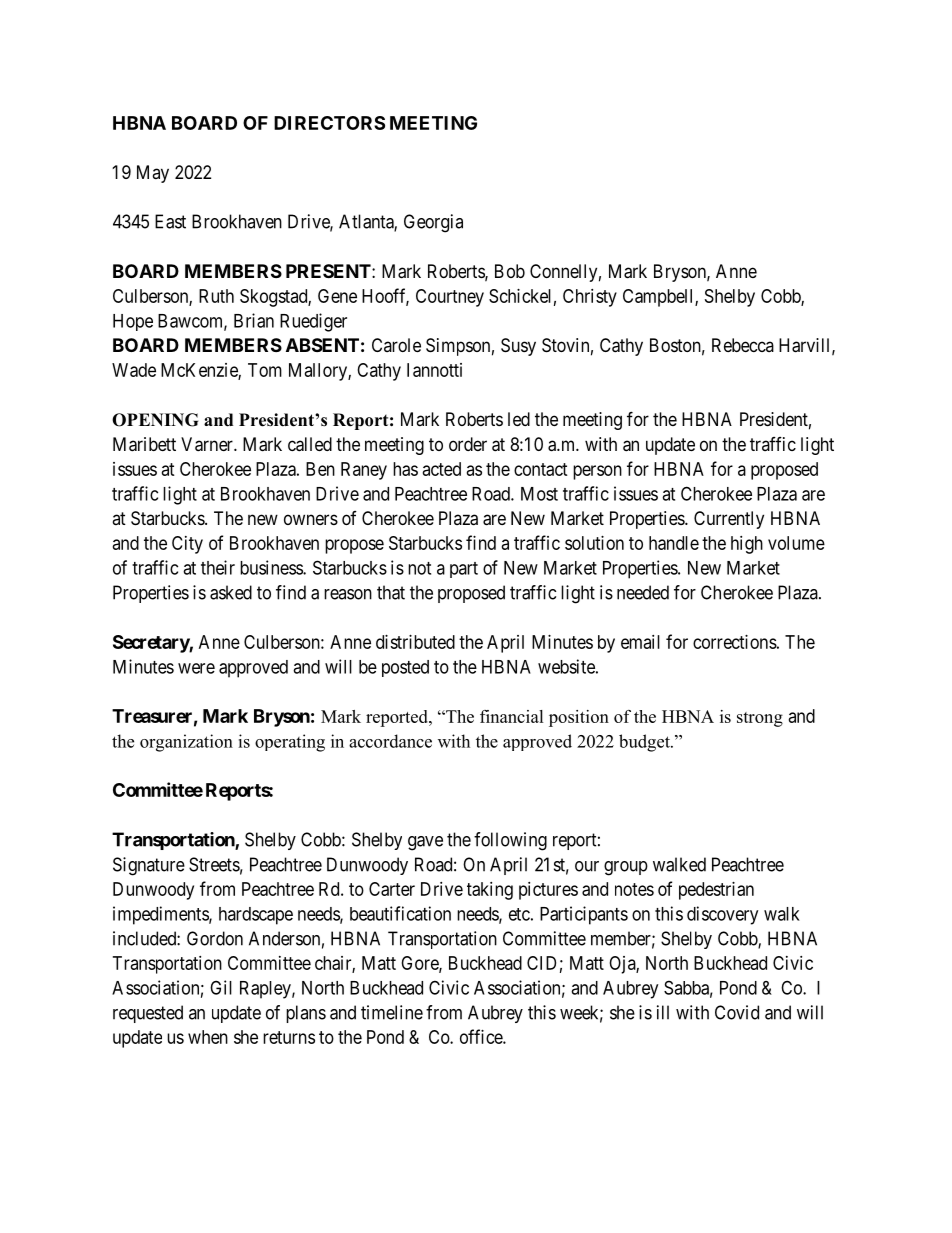  Describe the element at coordinates (153, 174) in the screenshot. I see `May` at that location.
